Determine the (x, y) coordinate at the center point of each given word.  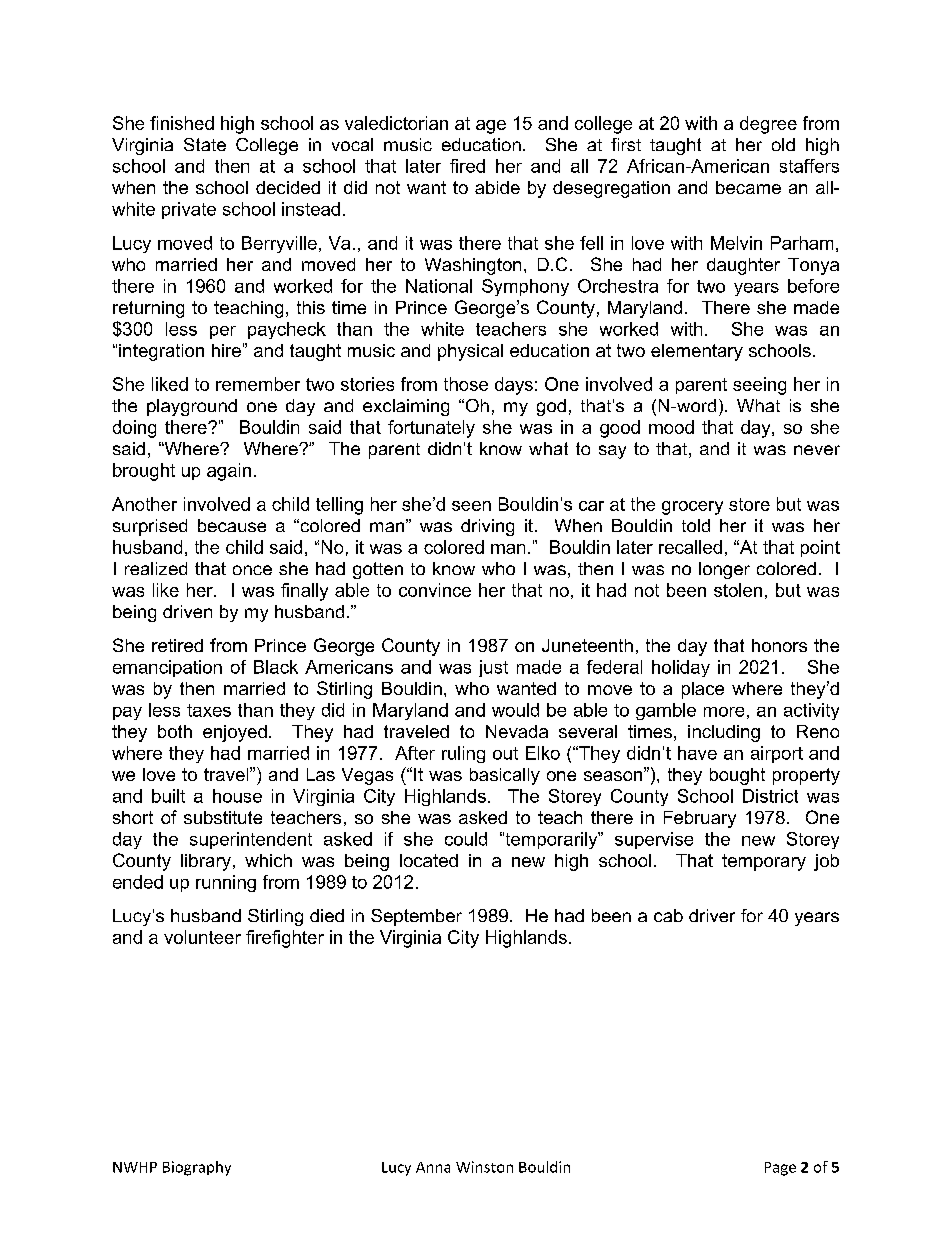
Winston (484, 1167)
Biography (197, 1168)
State (205, 144)
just (493, 668)
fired (467, 166)
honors (779, 645)
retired (177, 645)
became (748, 187)
